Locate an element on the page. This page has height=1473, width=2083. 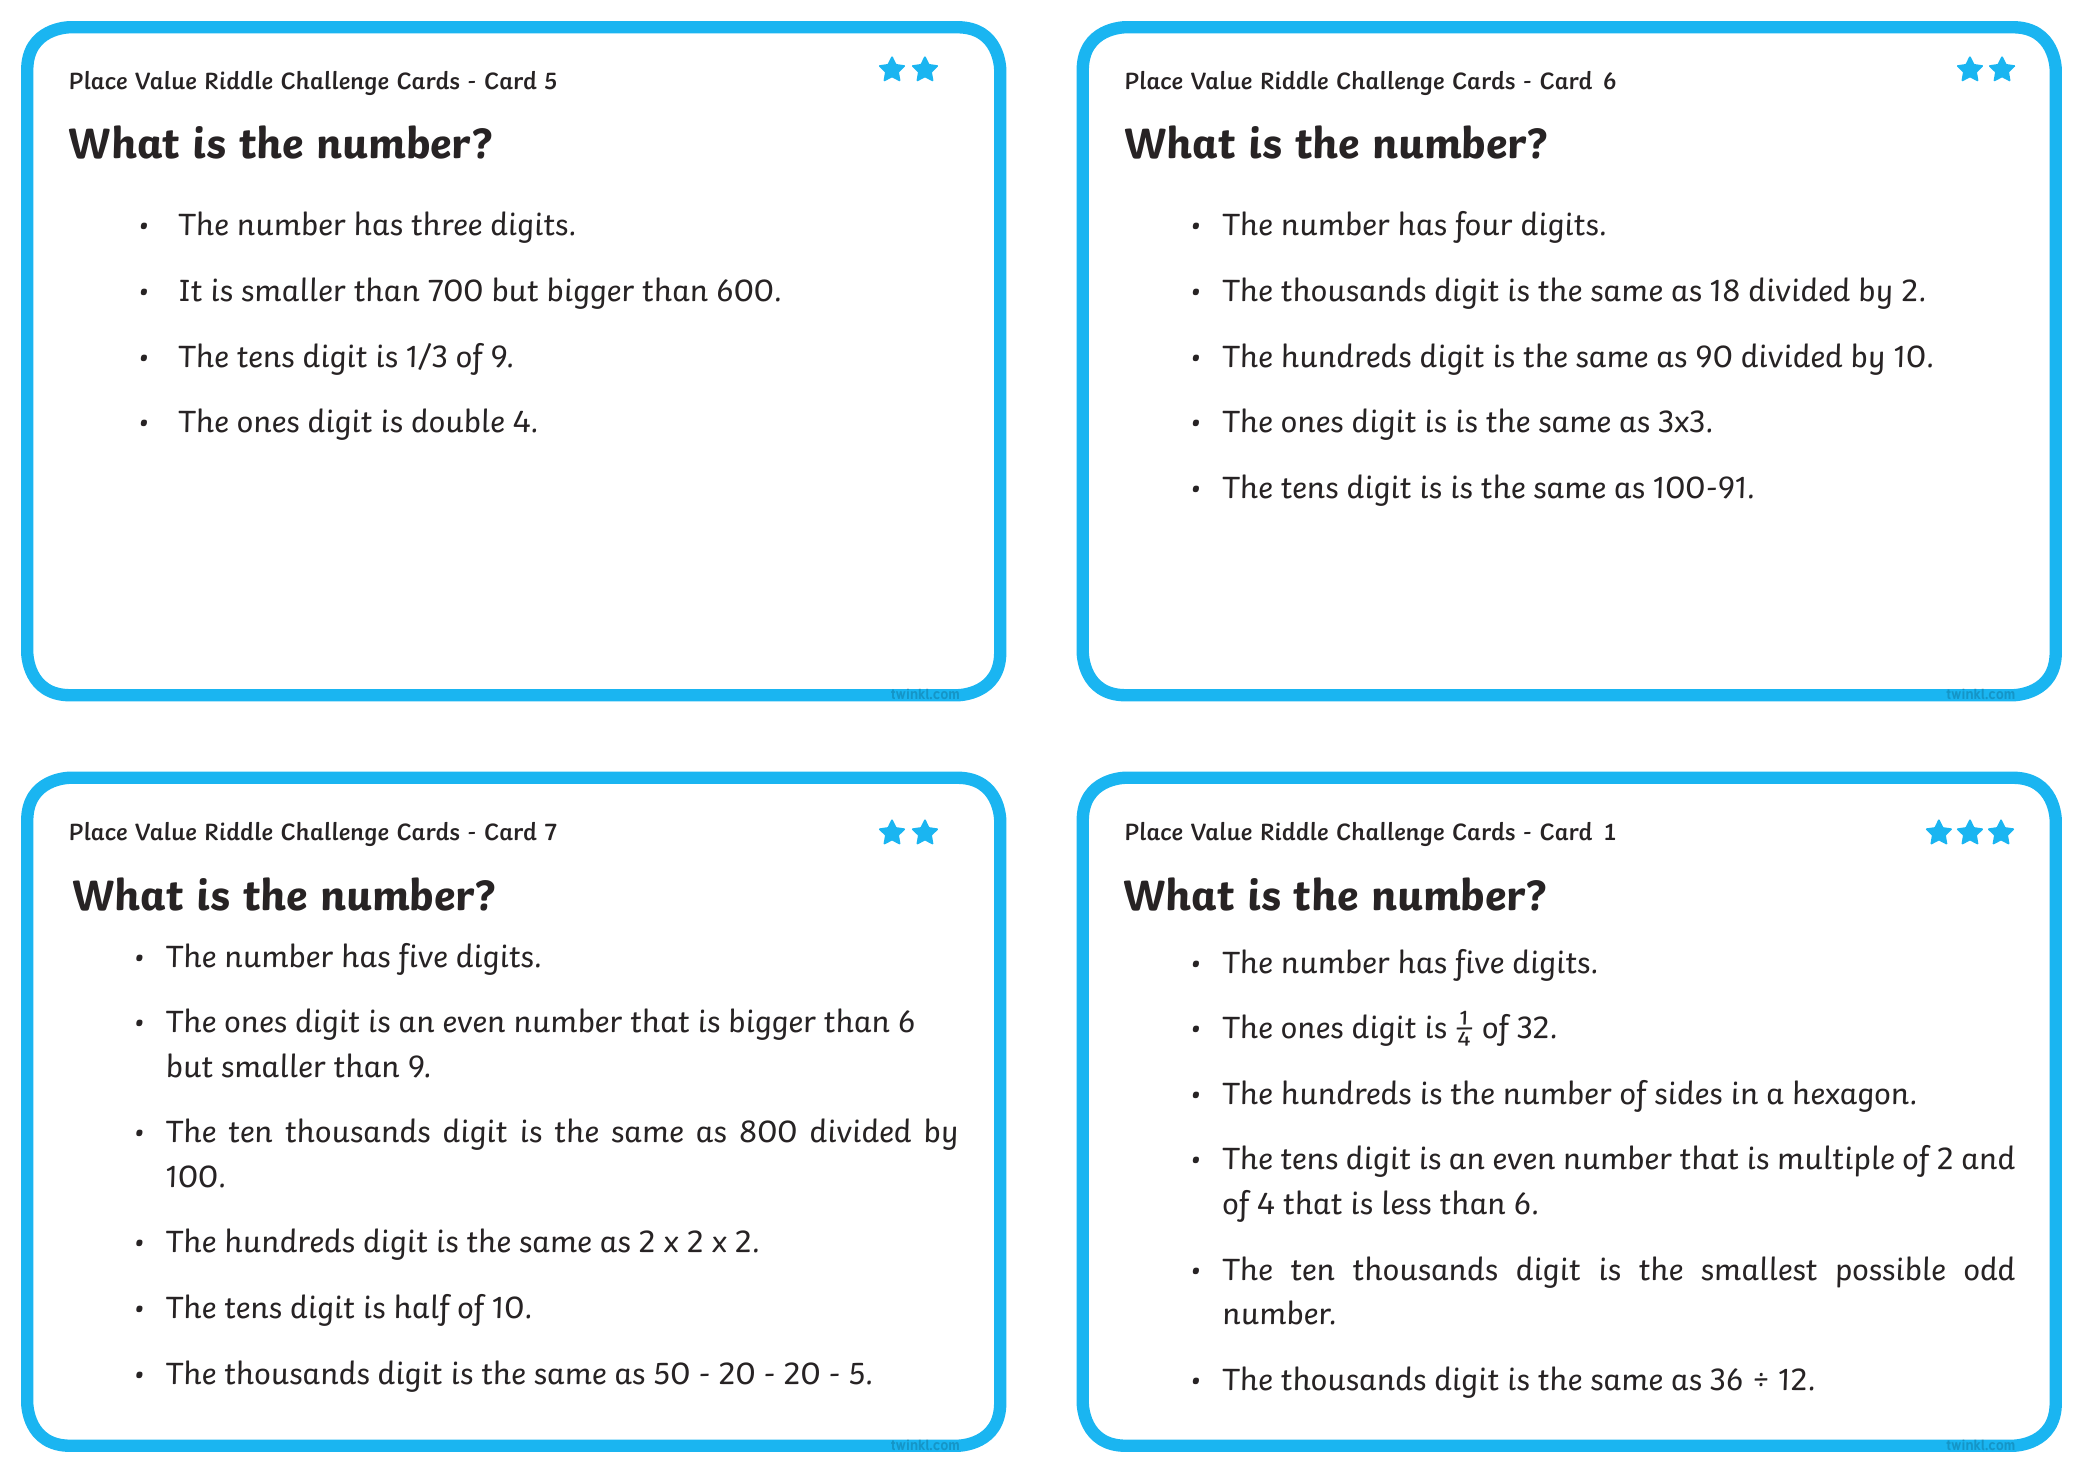
smallest is located at coordinates (1759, 1268).
